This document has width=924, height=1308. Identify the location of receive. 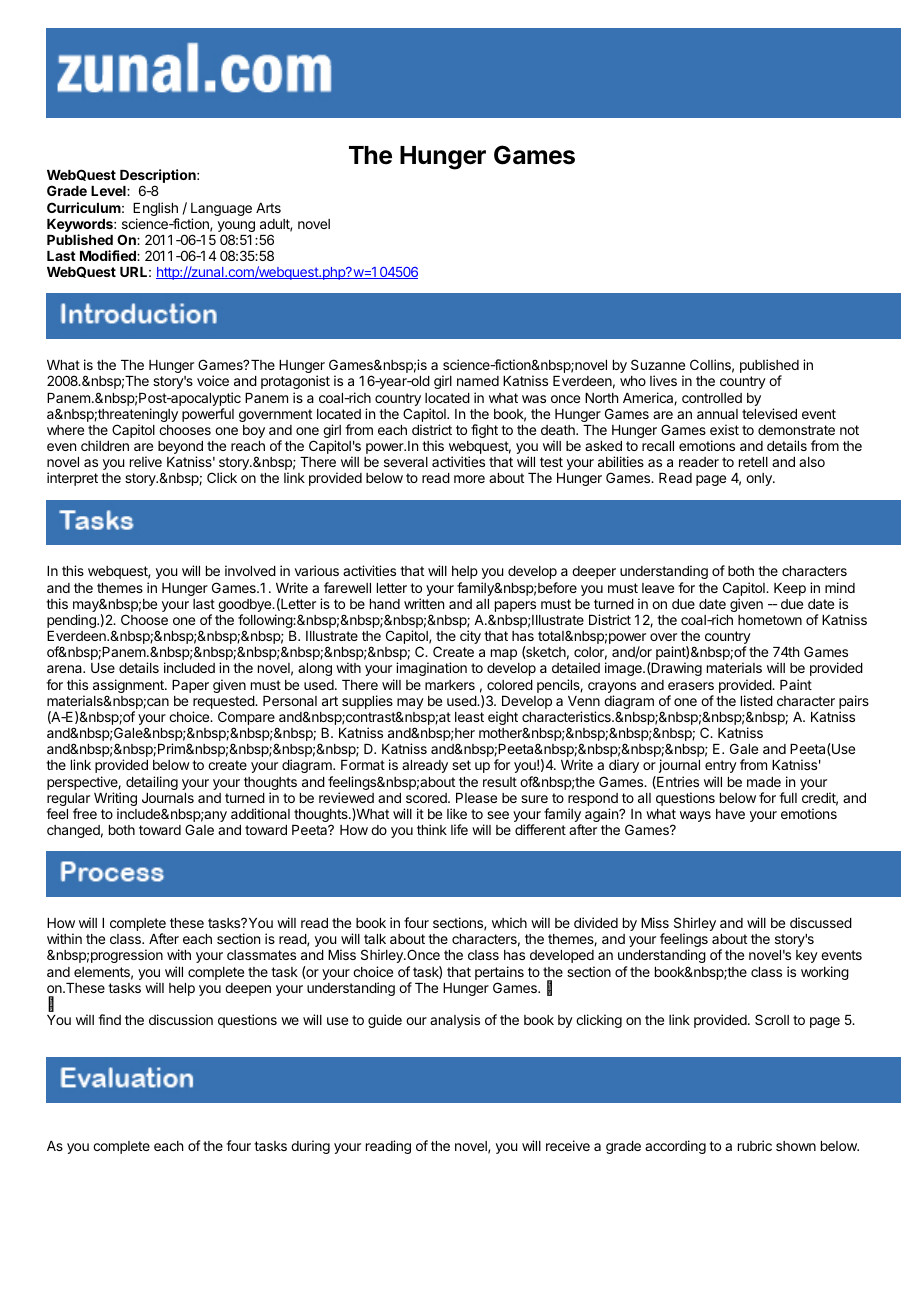
(568, 1145).
